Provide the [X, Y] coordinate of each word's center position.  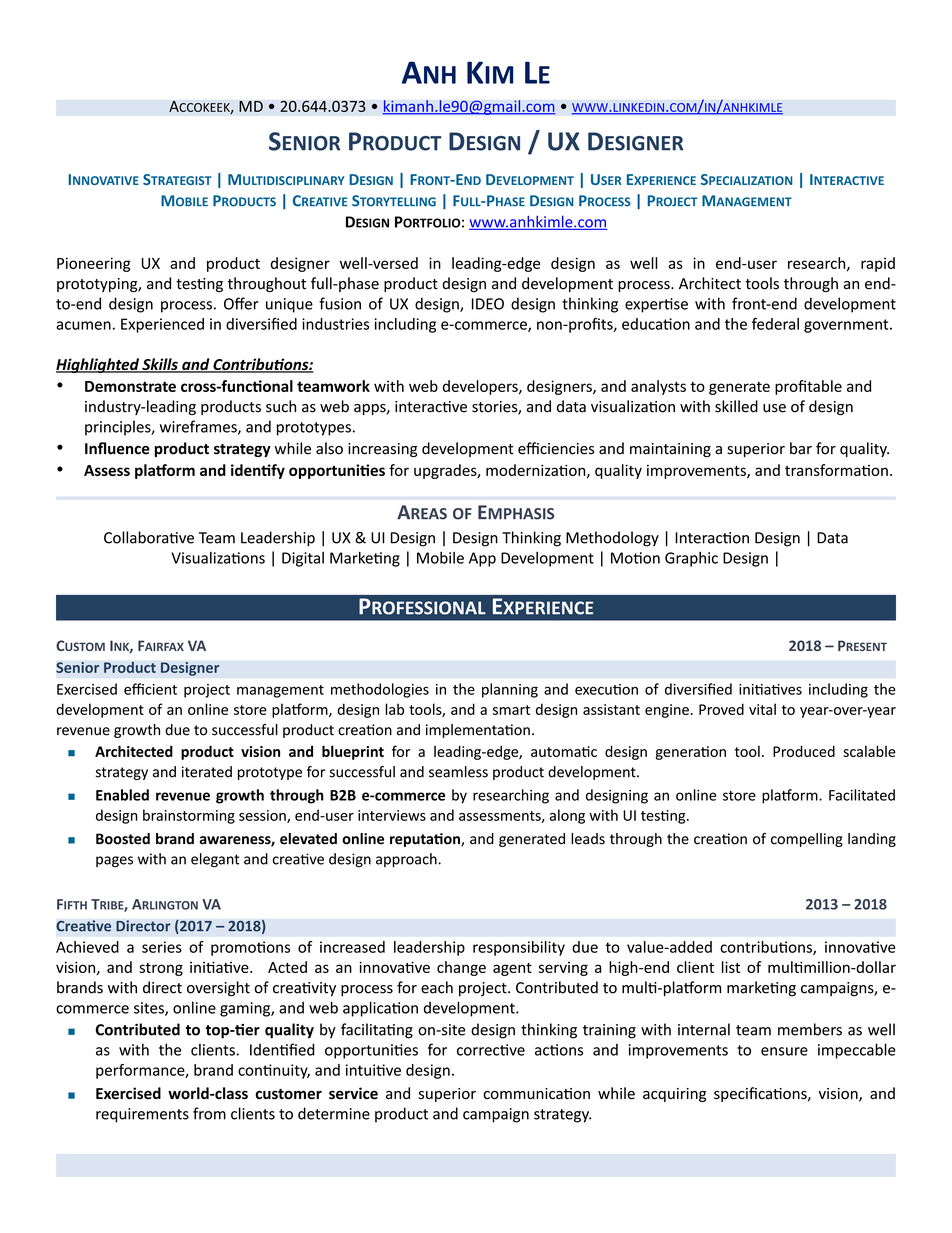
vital [762, 709]
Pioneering [94, 264]
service [353, 1093]
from [209, 1113]
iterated [207, 772]
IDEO [488, 304]
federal [775, 324]
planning [510, 690]
